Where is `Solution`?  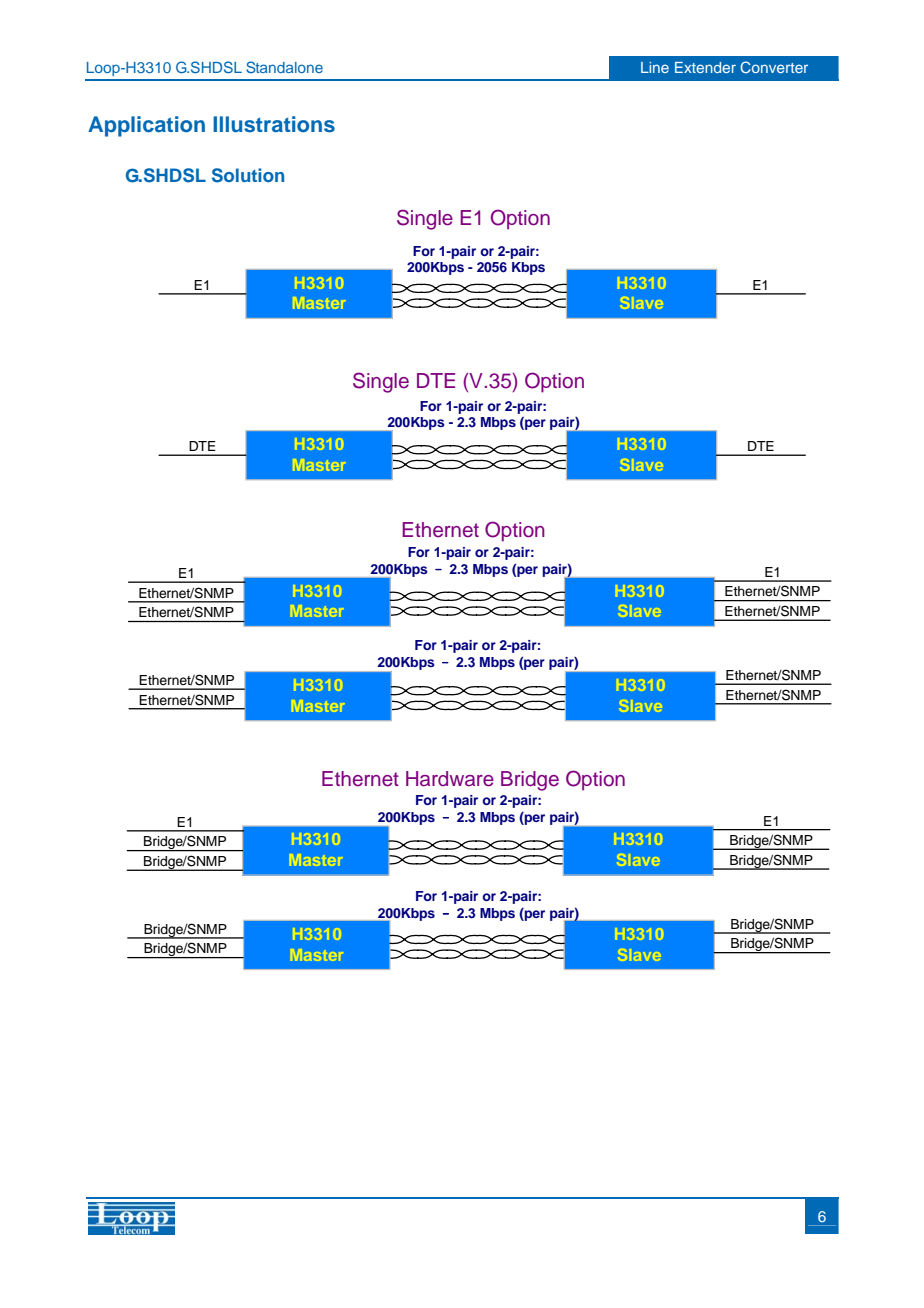 Solution is located at coordinates (248, 175).
